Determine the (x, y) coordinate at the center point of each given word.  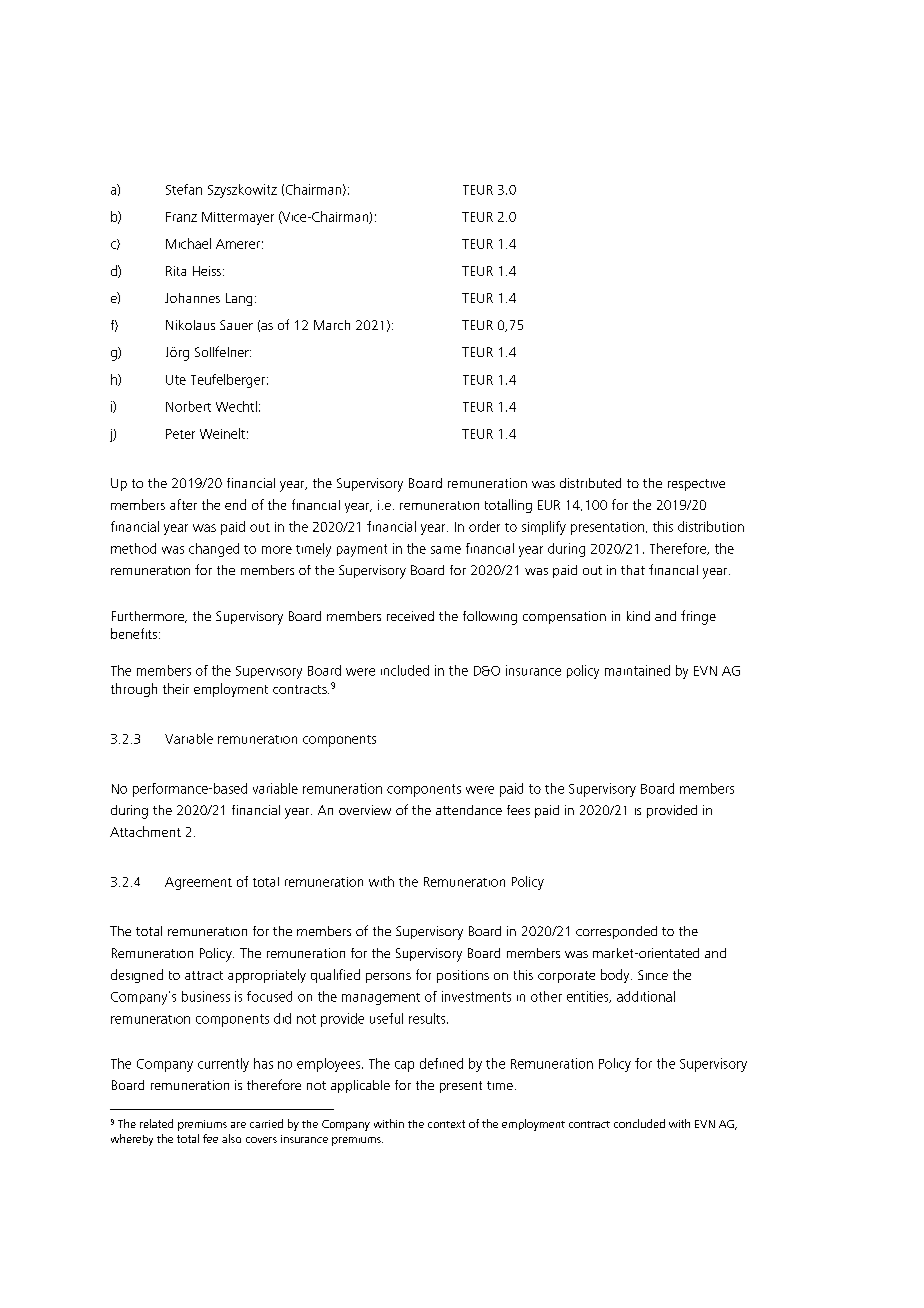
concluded (639, 1123)
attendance (469, 810)
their (176, 688)
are (238, 1125)
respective (696, 485)
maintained (637, 670)
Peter (180, 434)
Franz (181, 217)
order (484, 526)
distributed (590, 483)
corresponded (616, 932)
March (332, 325)
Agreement (198, 883)
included (405, 670)
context (446, 1124)
